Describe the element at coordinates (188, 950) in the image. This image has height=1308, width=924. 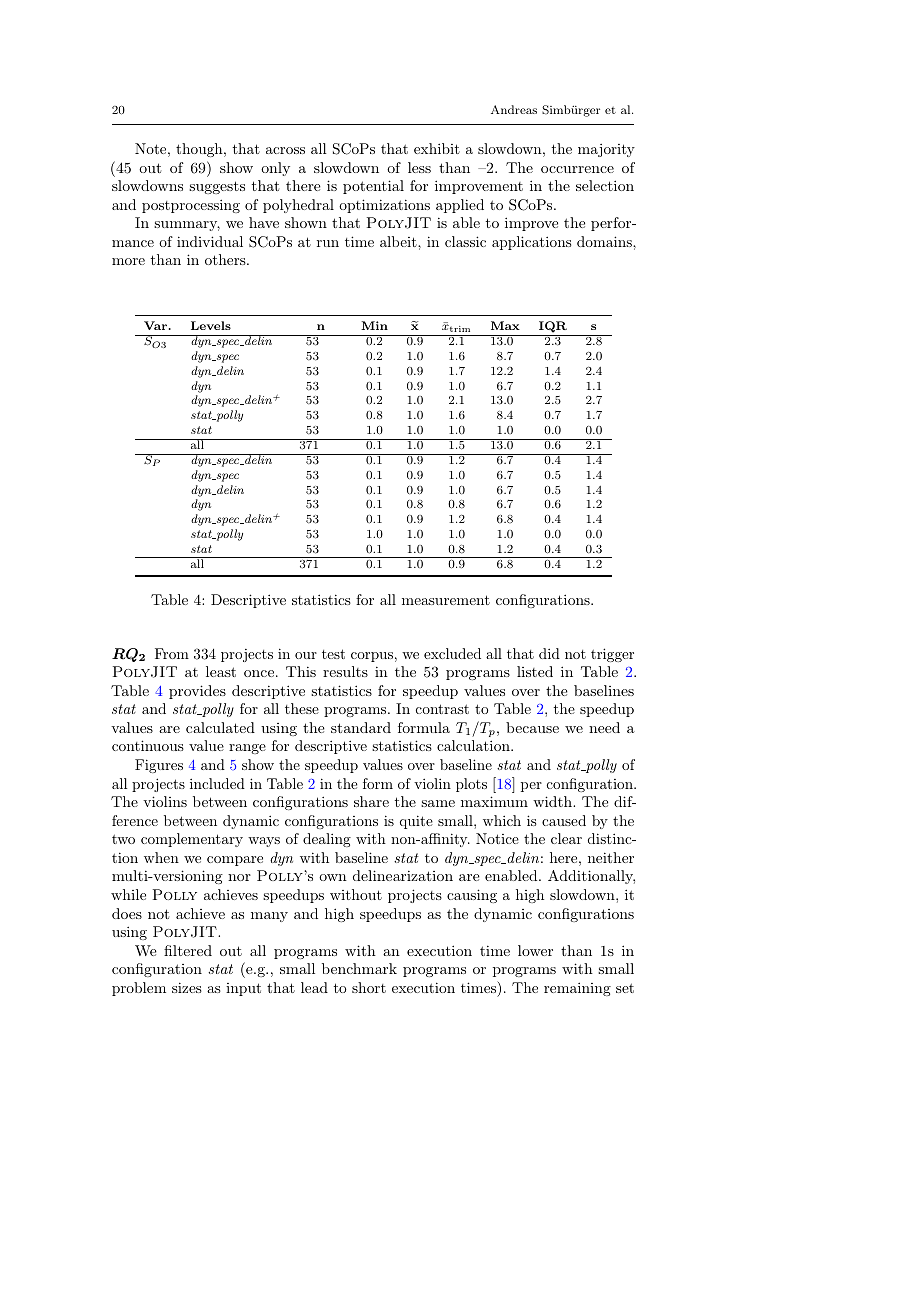
I see `filtered` at that location.
